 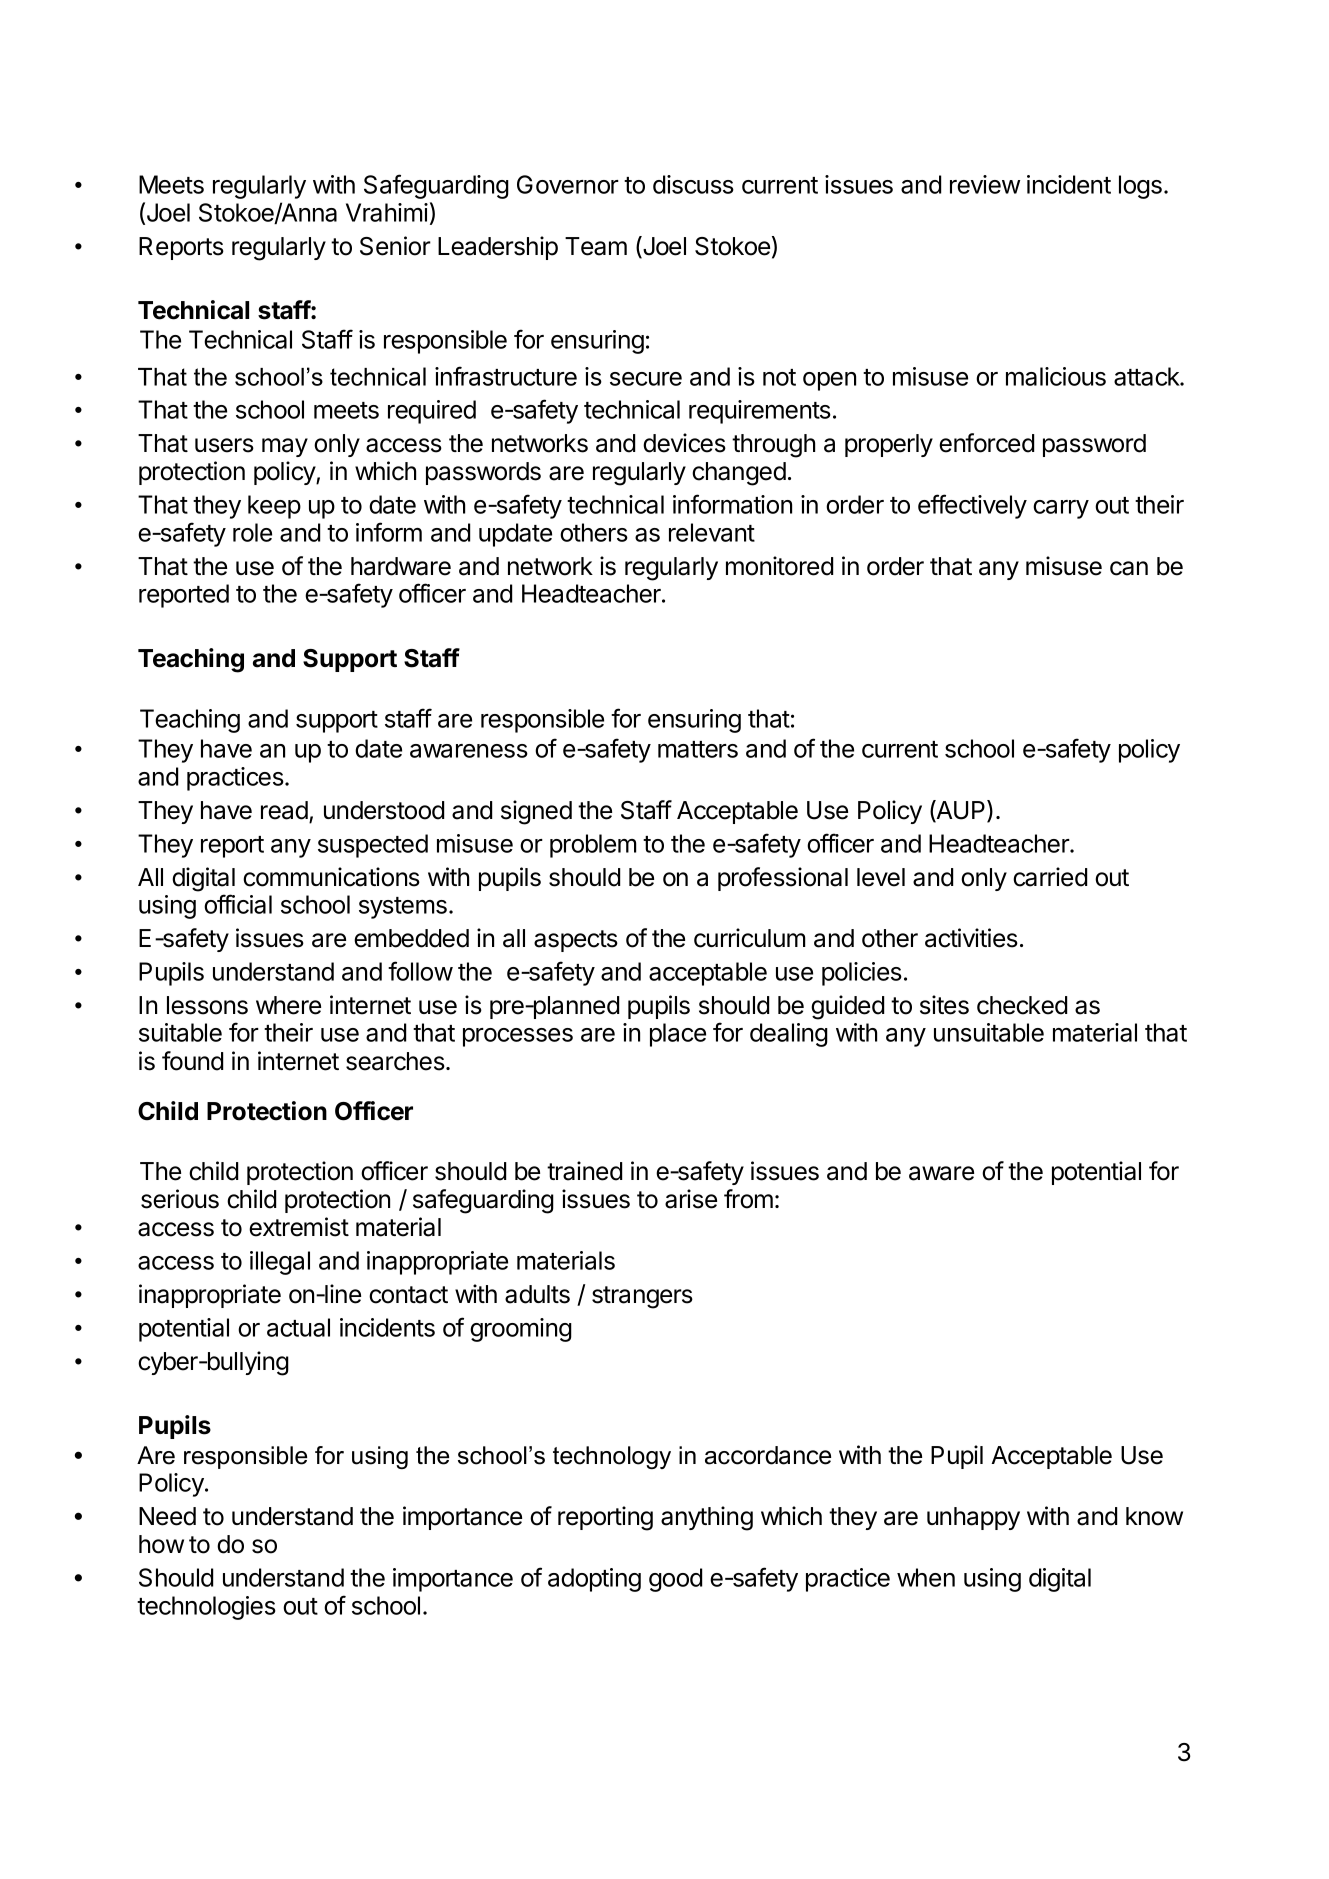 I want to click on review, so click(x=985, y=184).
